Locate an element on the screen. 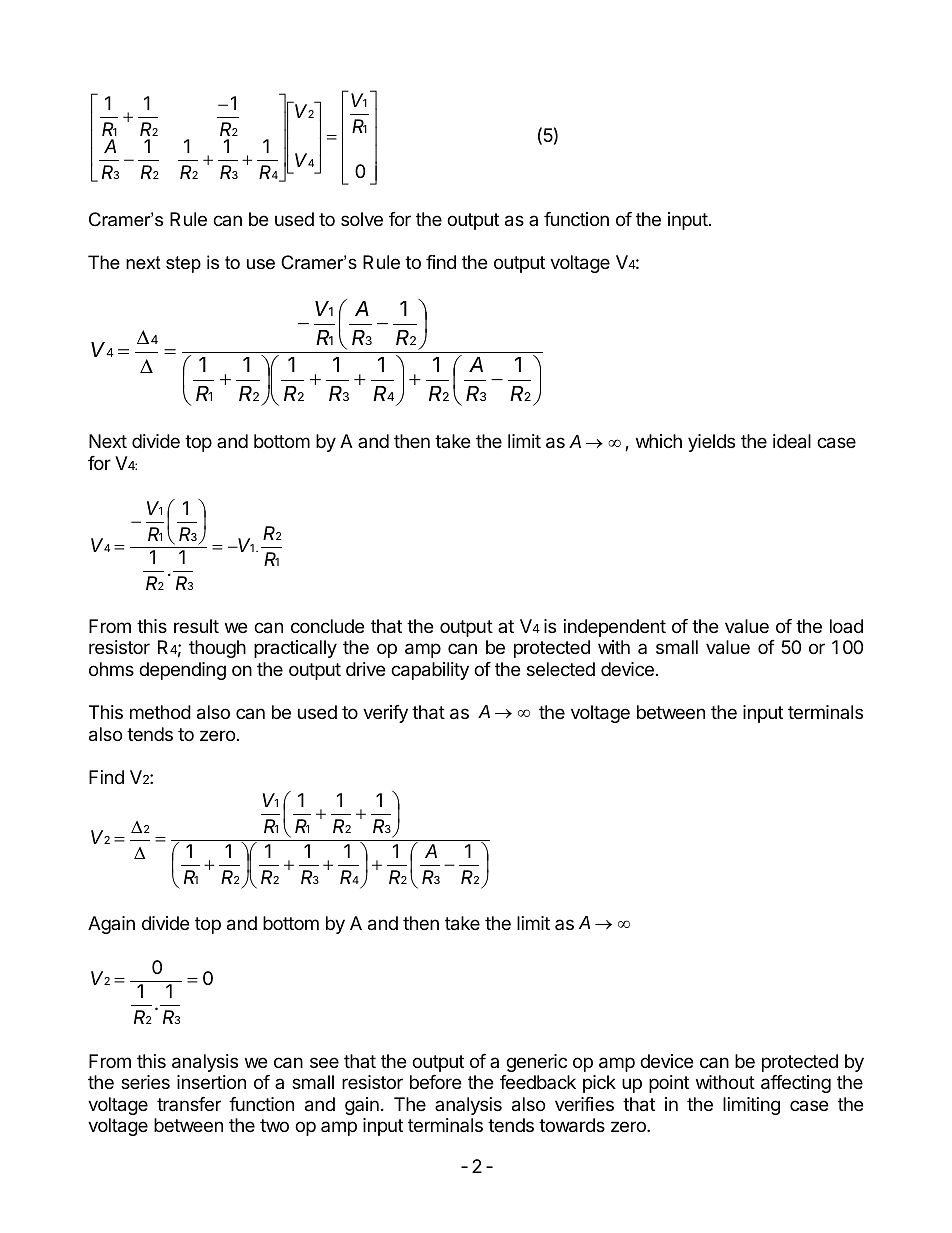 This screenshot has height=1233, width=952. transfer is located at coordinates (189, 1104).
